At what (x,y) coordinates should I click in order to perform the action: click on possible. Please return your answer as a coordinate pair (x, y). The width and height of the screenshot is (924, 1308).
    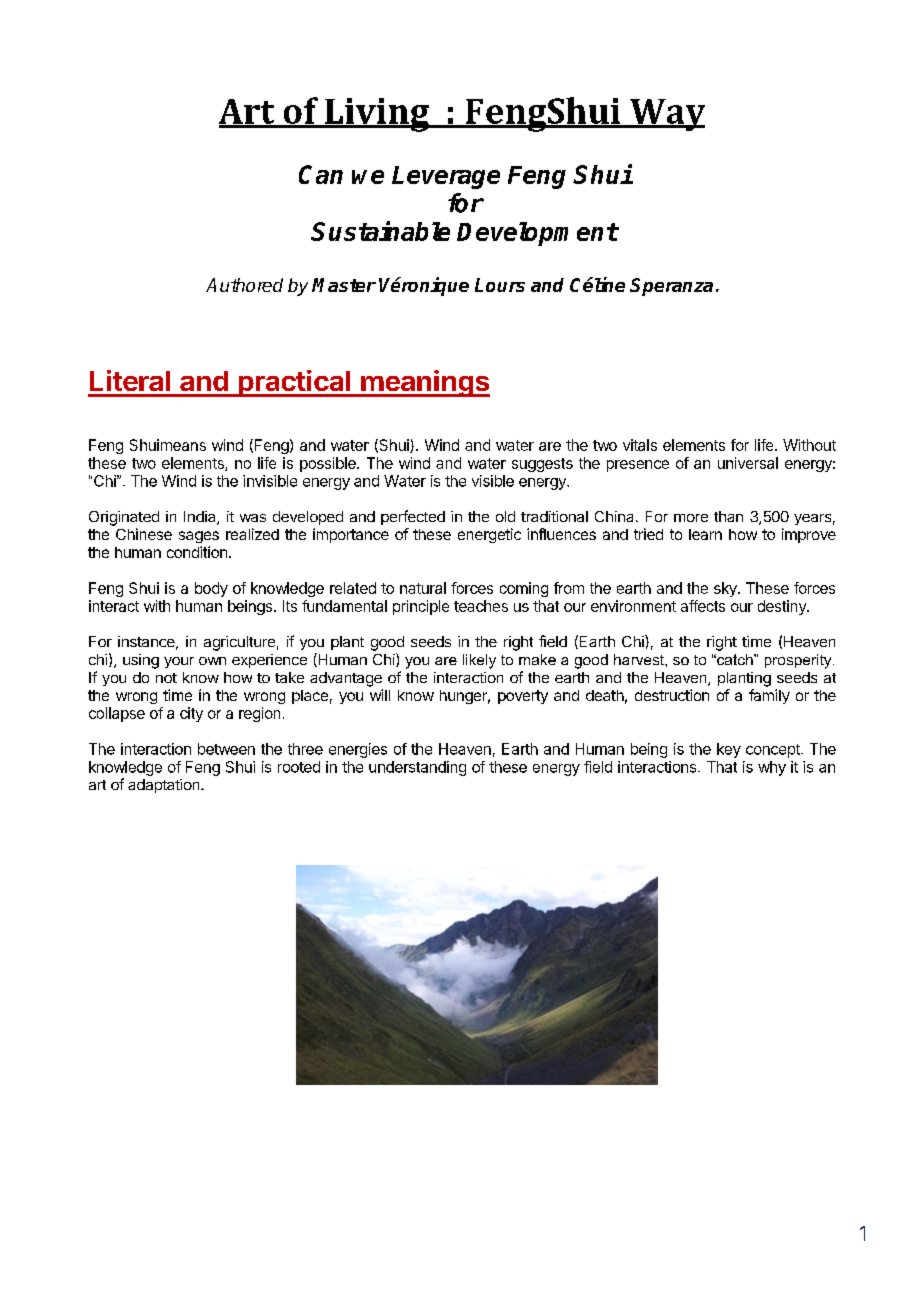
    Looking at the image, I should click on (329, 464).
